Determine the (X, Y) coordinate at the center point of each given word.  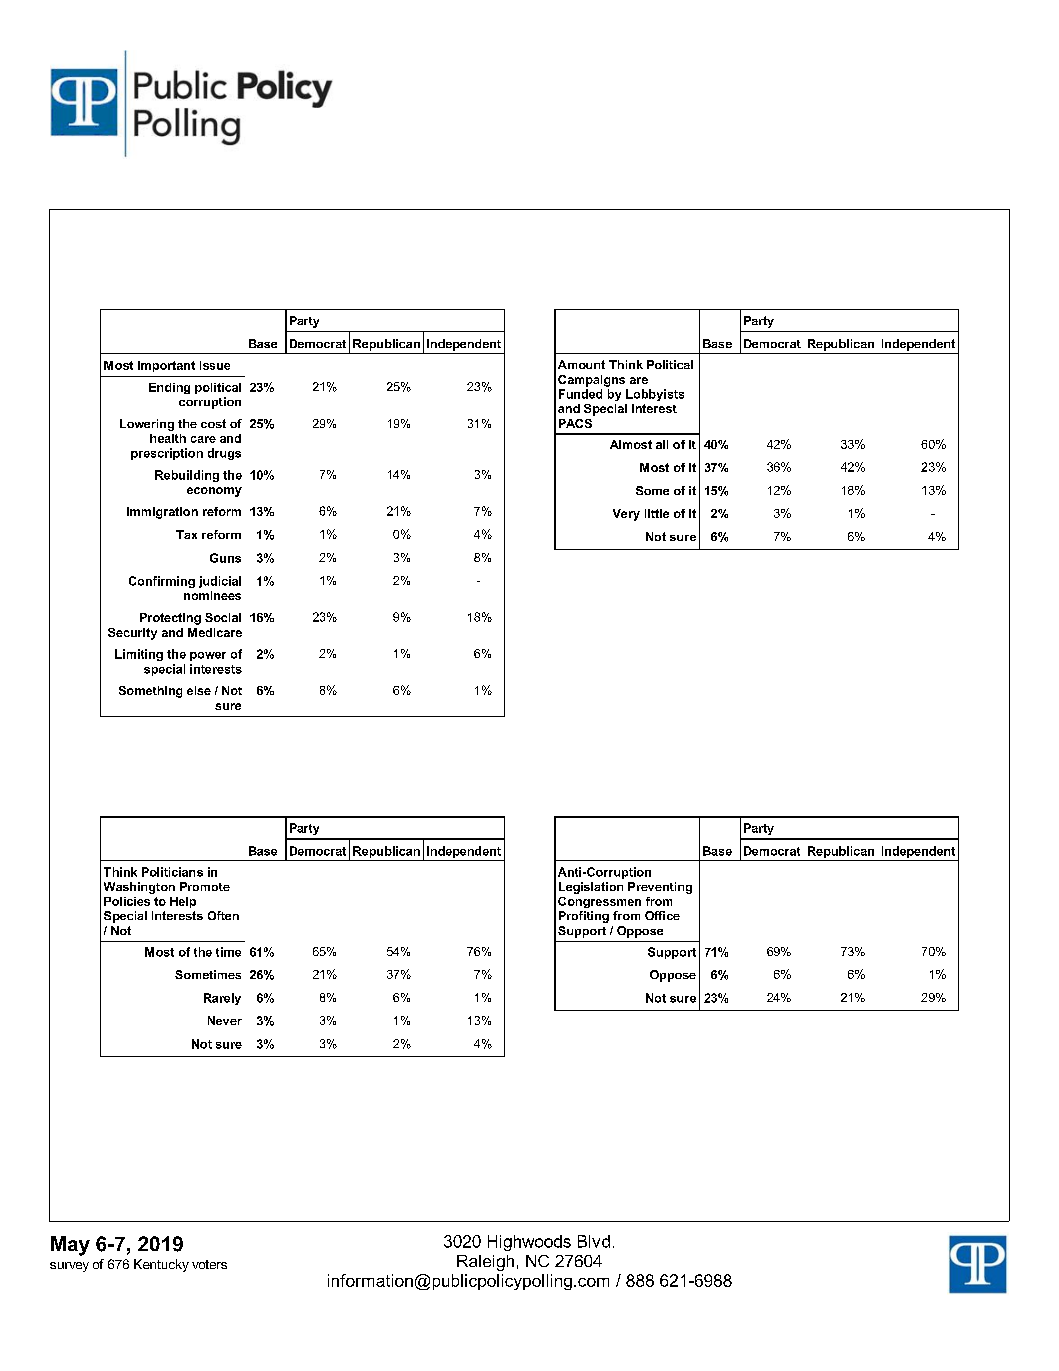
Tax (186, 534)
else (199, 690)
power (208, 656)
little (657, 513)
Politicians (172, 872)
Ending (169, 388)
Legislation (591, 888)
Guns (225, 558)
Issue (215, 365)
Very (626, 515)
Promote (205, 886)
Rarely (222, 999)
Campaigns (591, 381)
